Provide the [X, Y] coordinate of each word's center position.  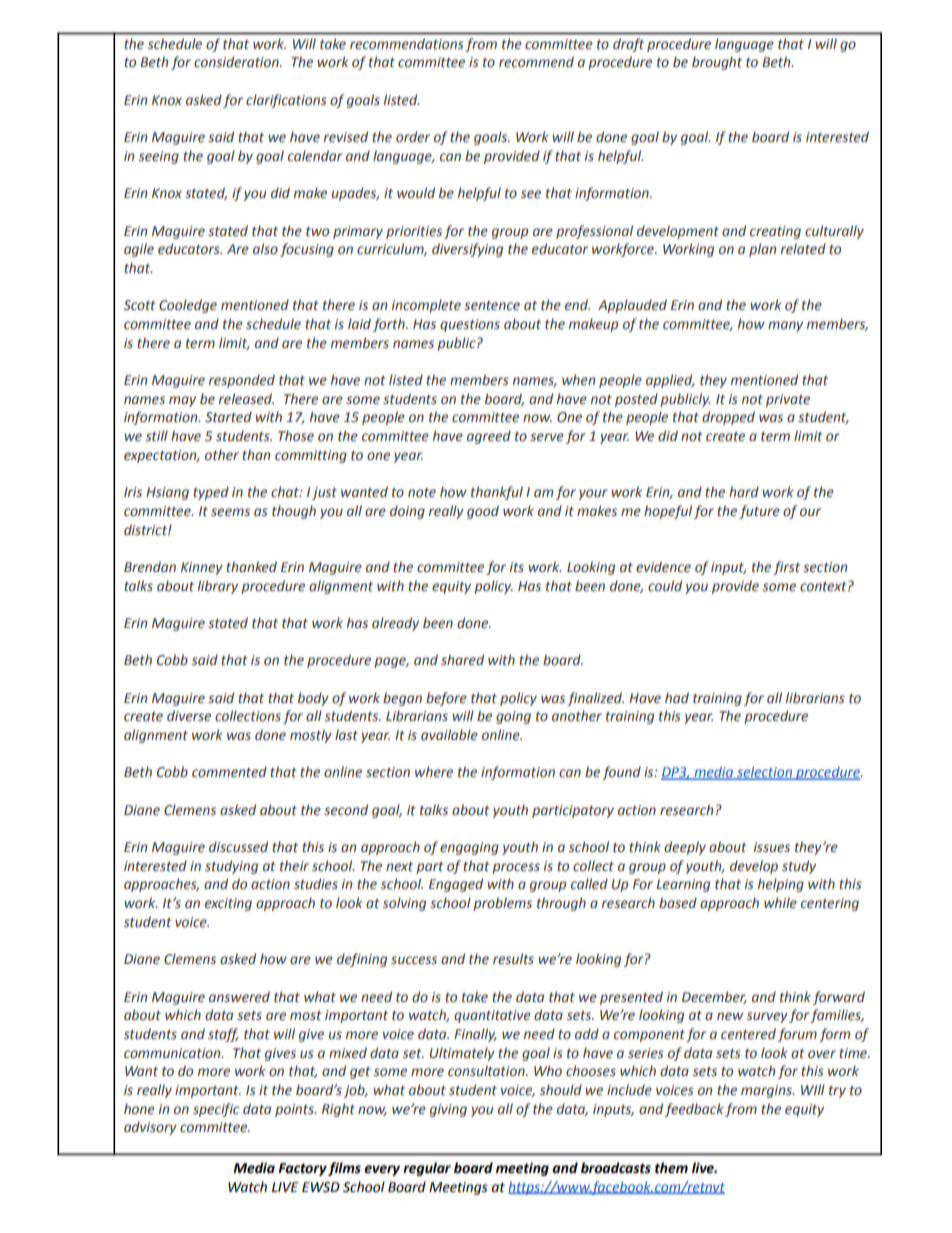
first [786, 568]
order [413, 137]
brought [717, 63]
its [517, 567]
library [218, 587]
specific [216, 1110]
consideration [237, 62]
